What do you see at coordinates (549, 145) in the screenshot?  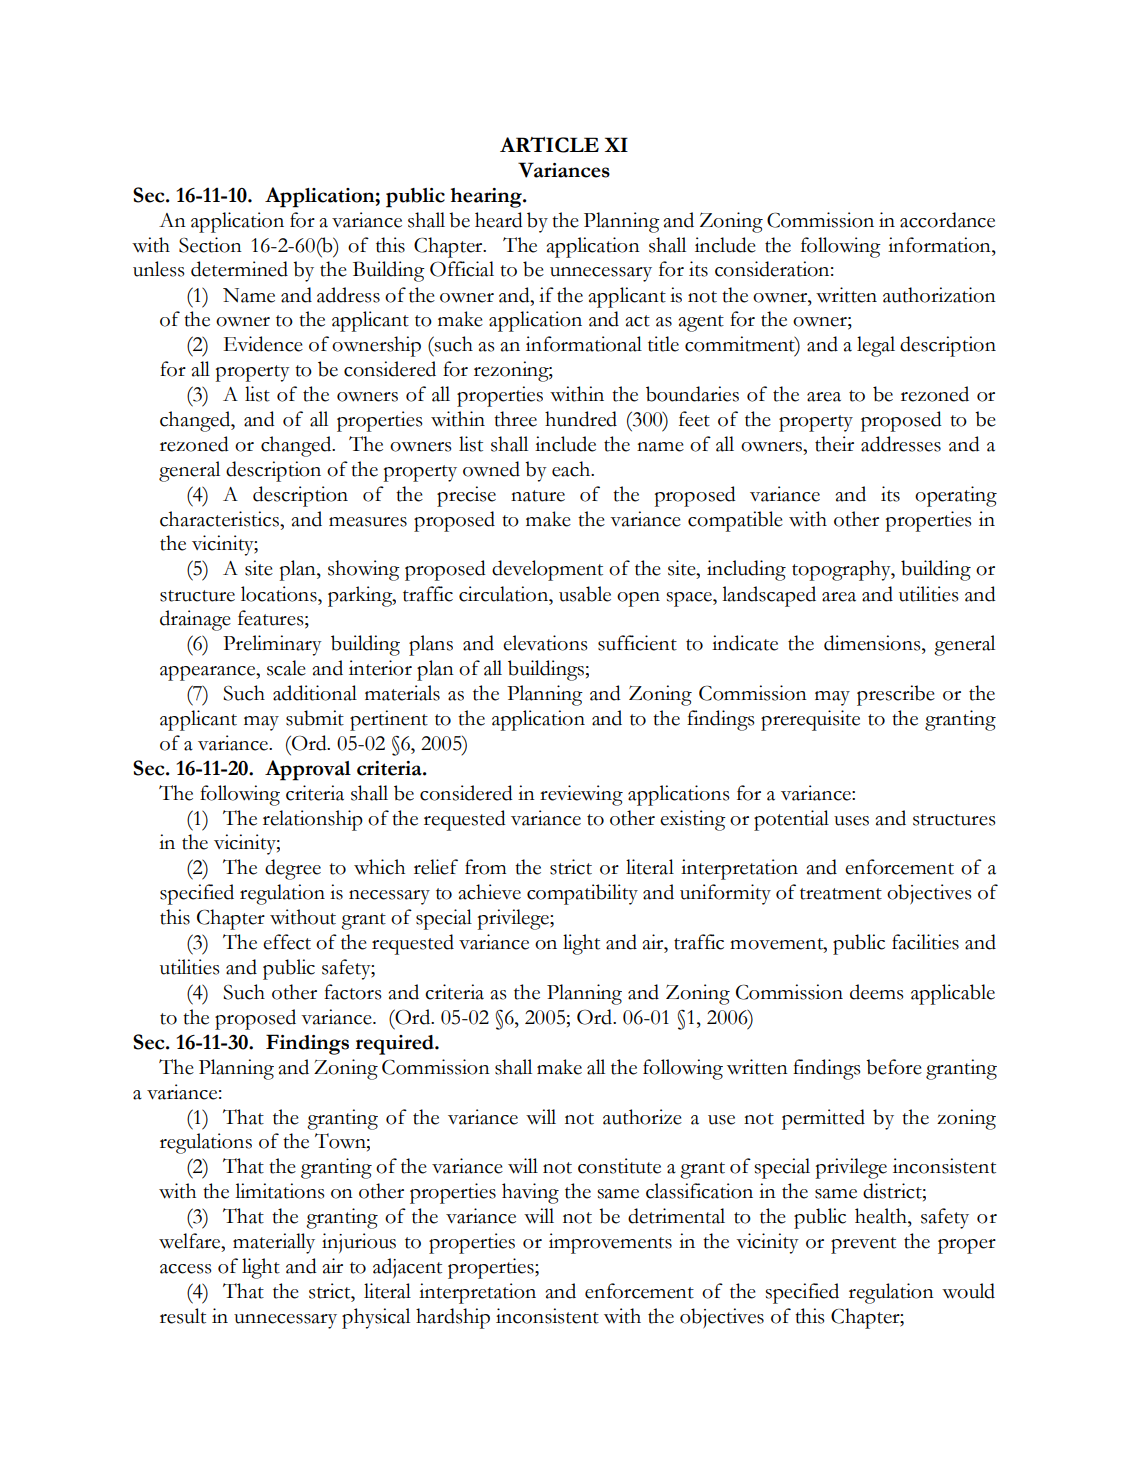 I see `ARTICLE` at bounding box center [549, 145].
